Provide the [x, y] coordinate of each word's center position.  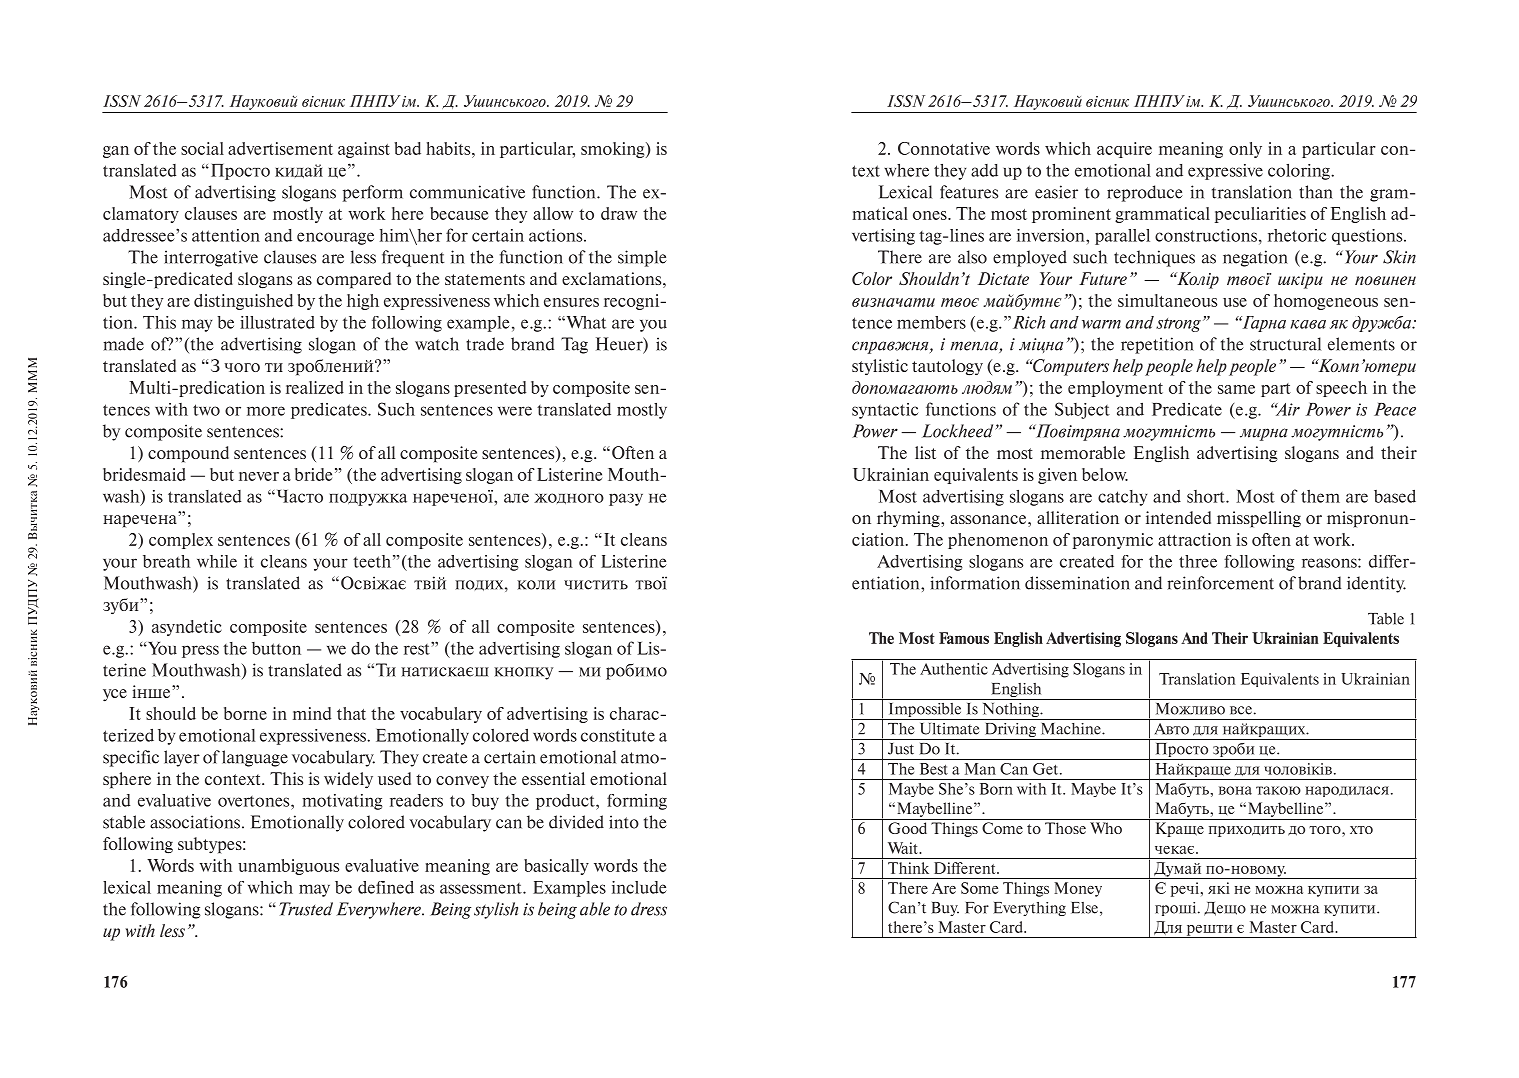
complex [181, 541]
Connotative [944, 148]
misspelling [1259, 519]
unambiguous [288, 867]
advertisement [280, 148]
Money [1078, 889]
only [1245, 150]
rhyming [909, 519]
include [639, 887]
